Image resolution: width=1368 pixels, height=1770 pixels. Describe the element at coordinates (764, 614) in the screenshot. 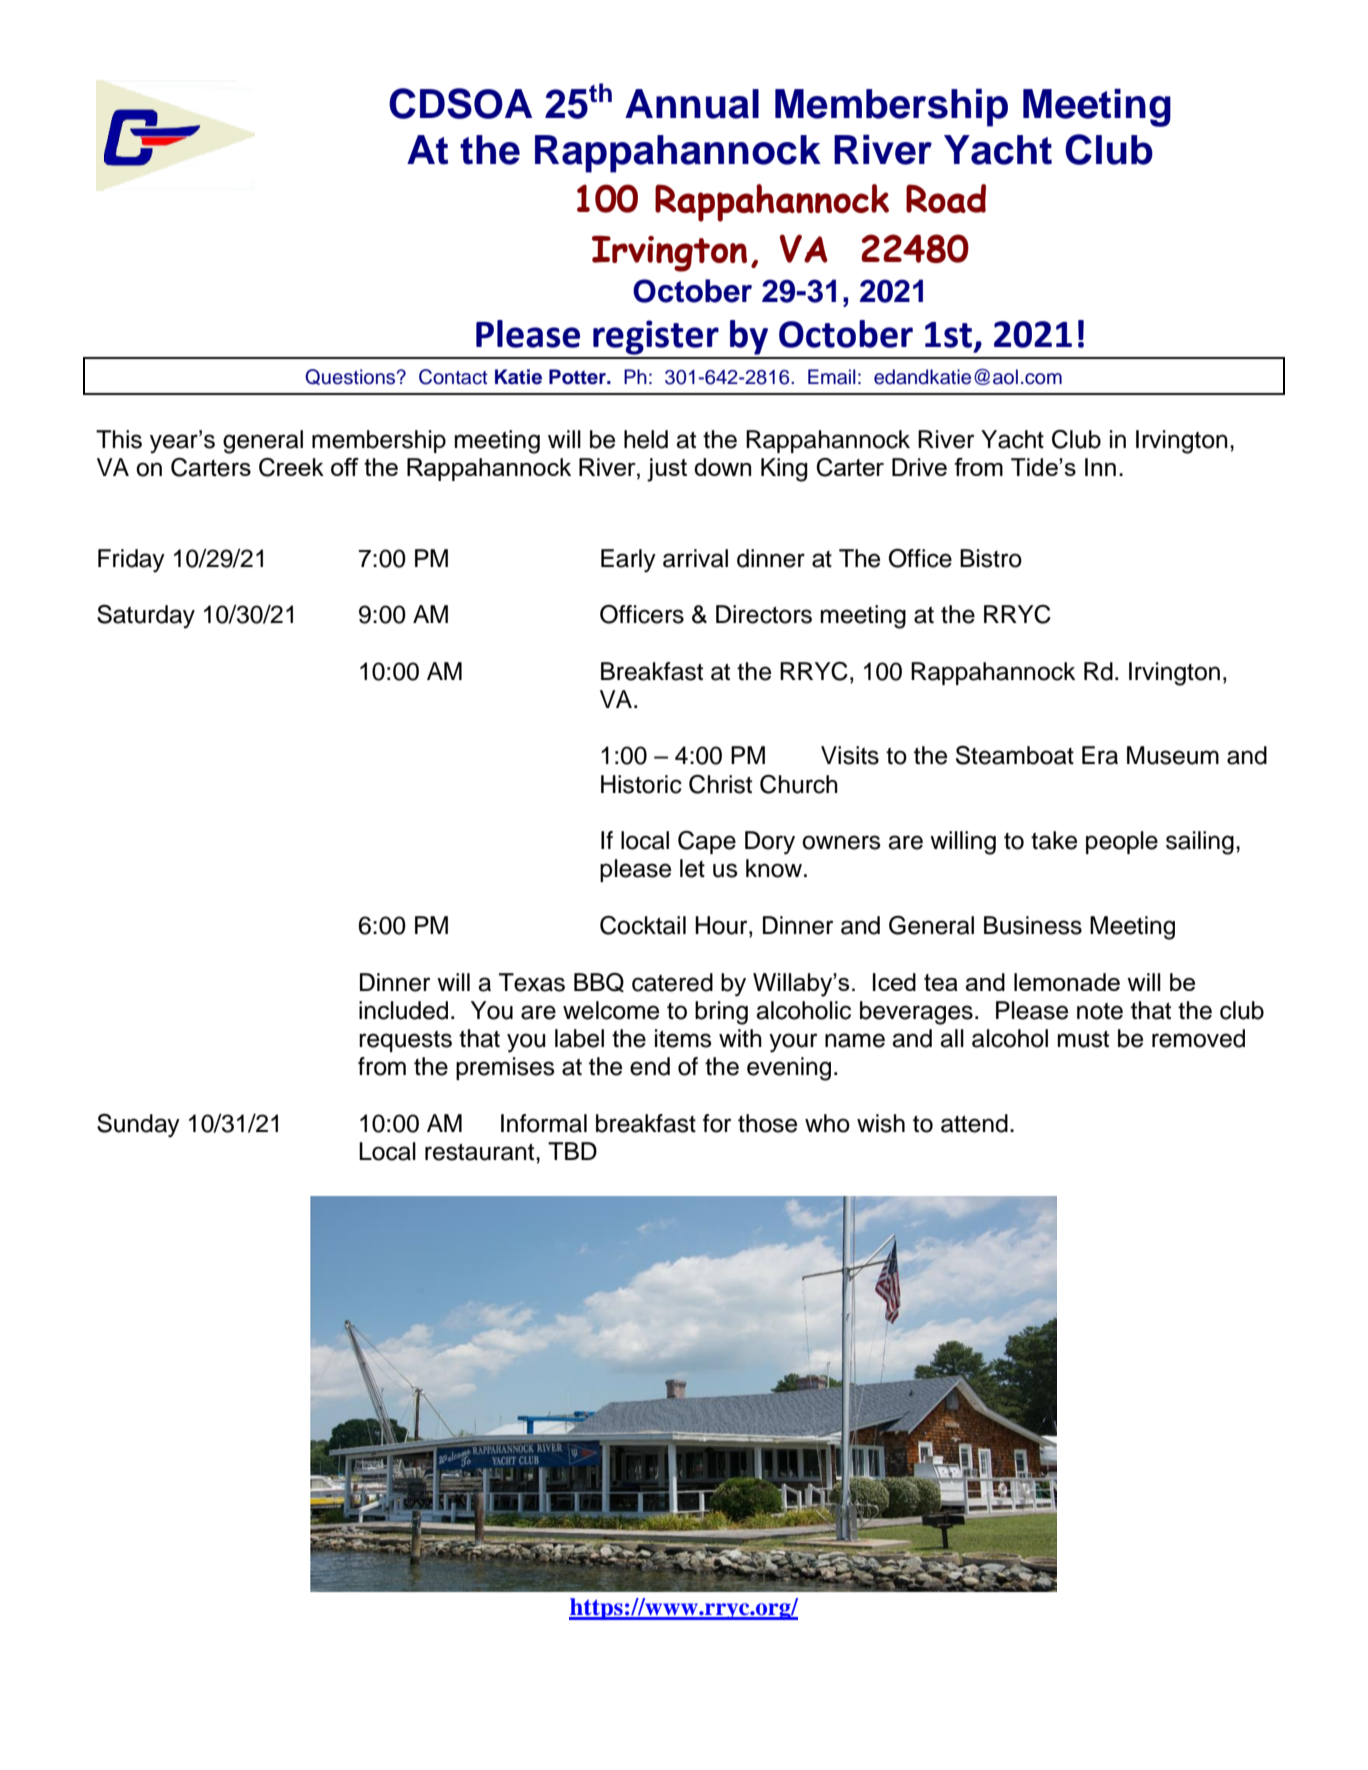

I see `Directors` at that location.
